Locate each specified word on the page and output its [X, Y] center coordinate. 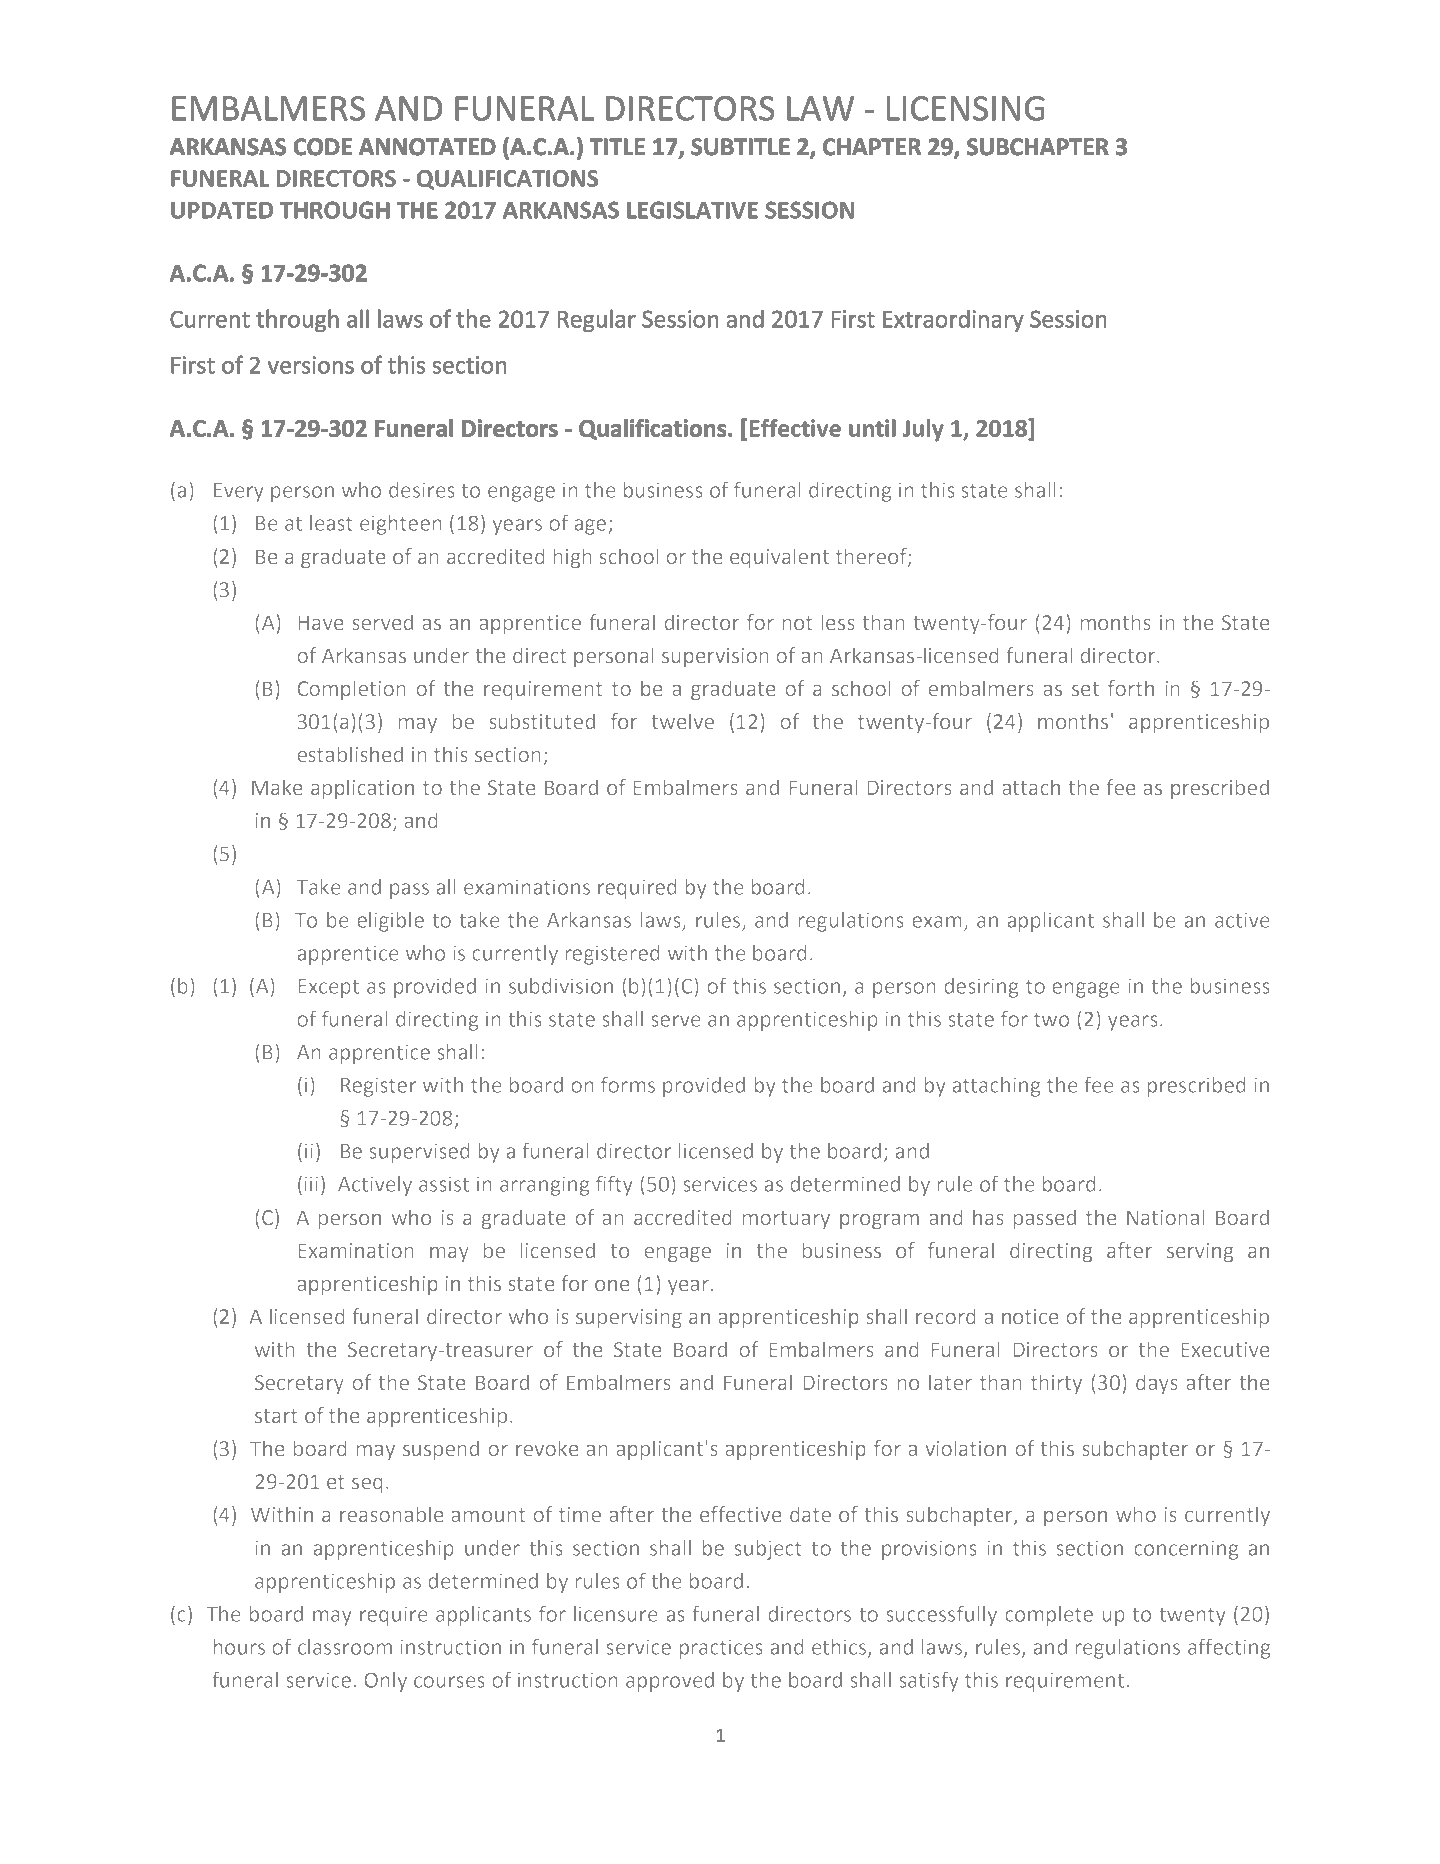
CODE [323, 147]
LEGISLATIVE [692, 210]
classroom [345, 1647]
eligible [390, 922]
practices [721, 1649]
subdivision [561, 986]
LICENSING [966, 108]
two [1052, 1019]
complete [1049, 1616]
